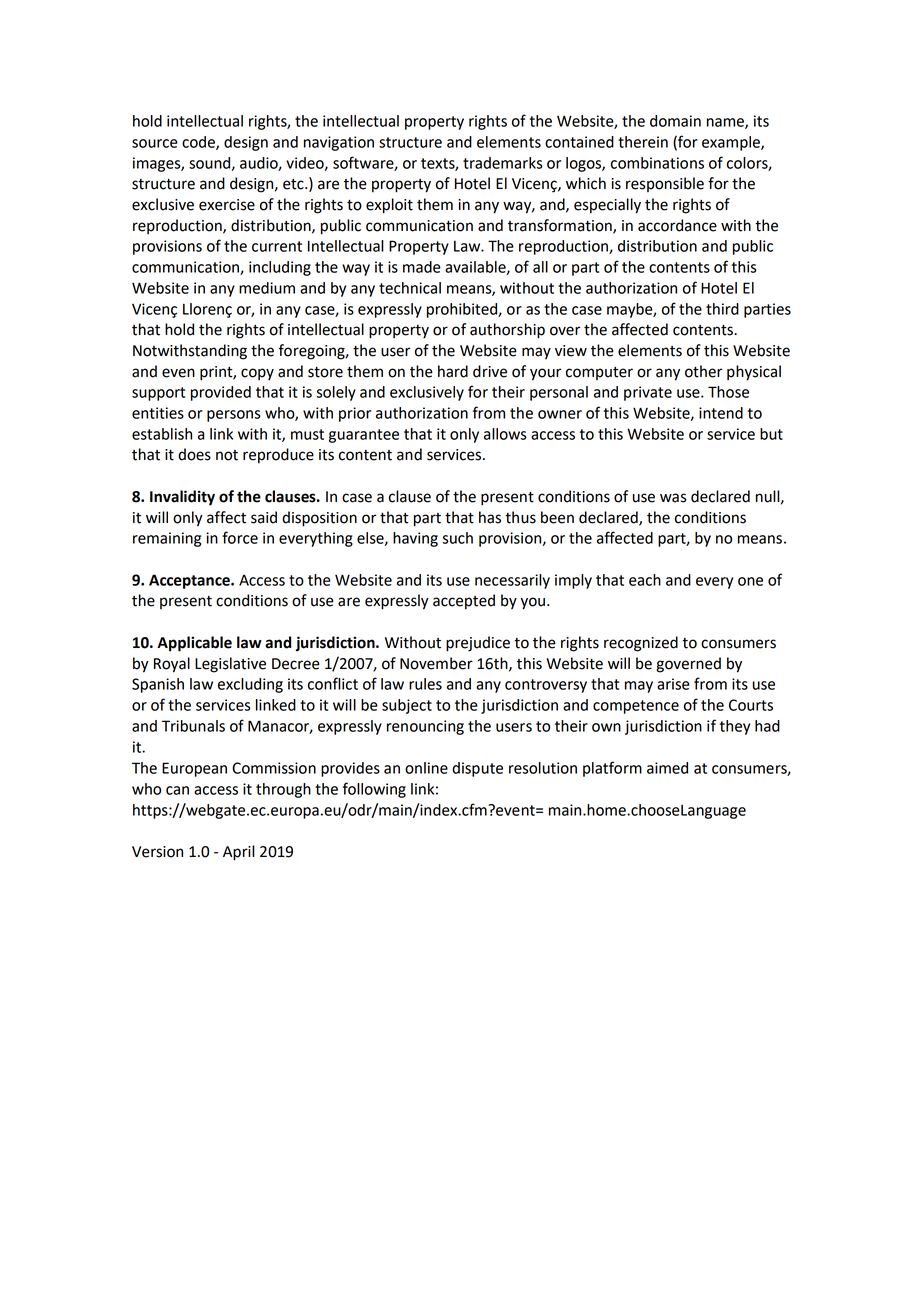 This image has height=1308, width=924. I want to click on allows, so click(505, 434).
